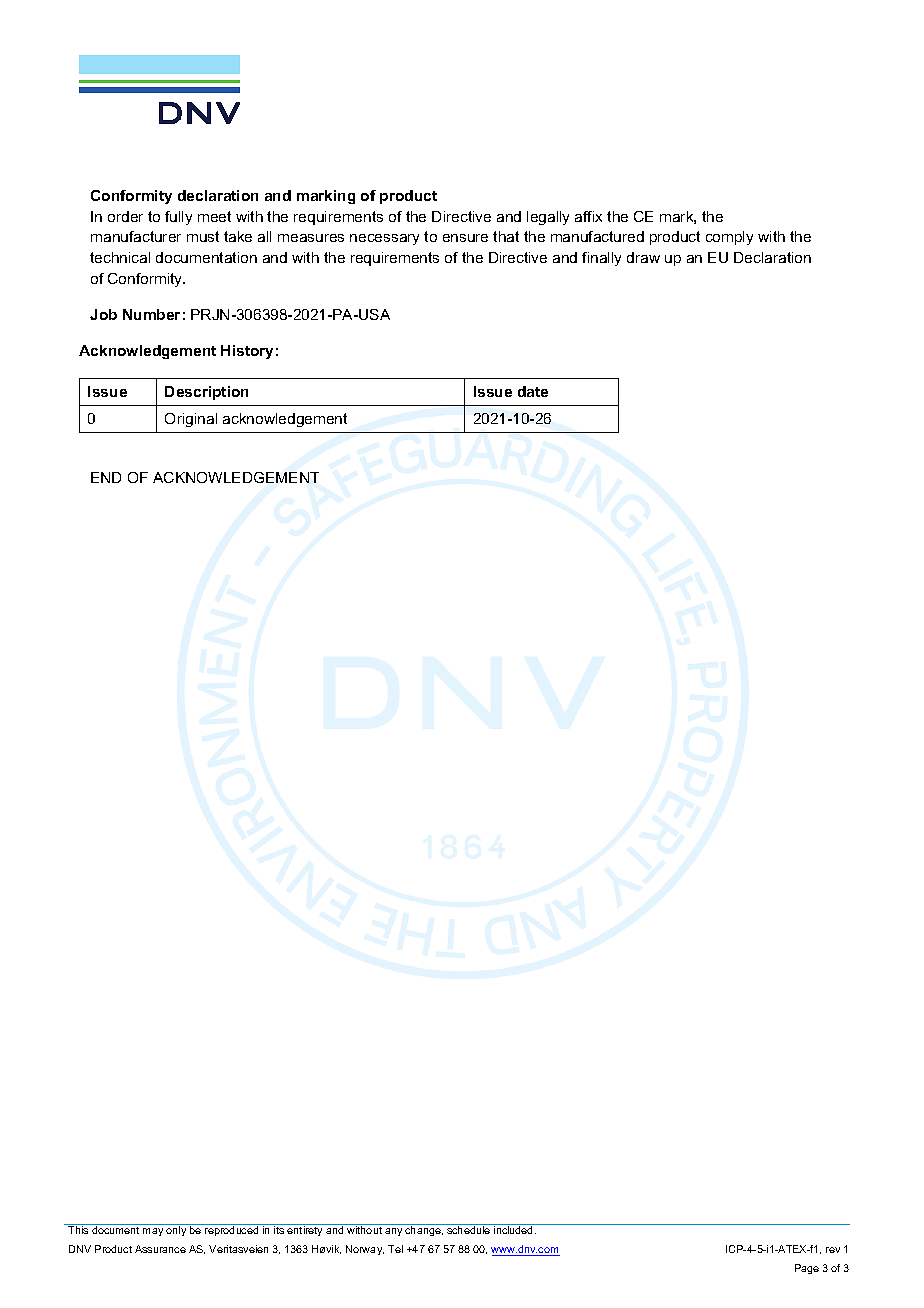  Describe the element at coordinates (643, 257) in the image. I see `draw` at that location.
